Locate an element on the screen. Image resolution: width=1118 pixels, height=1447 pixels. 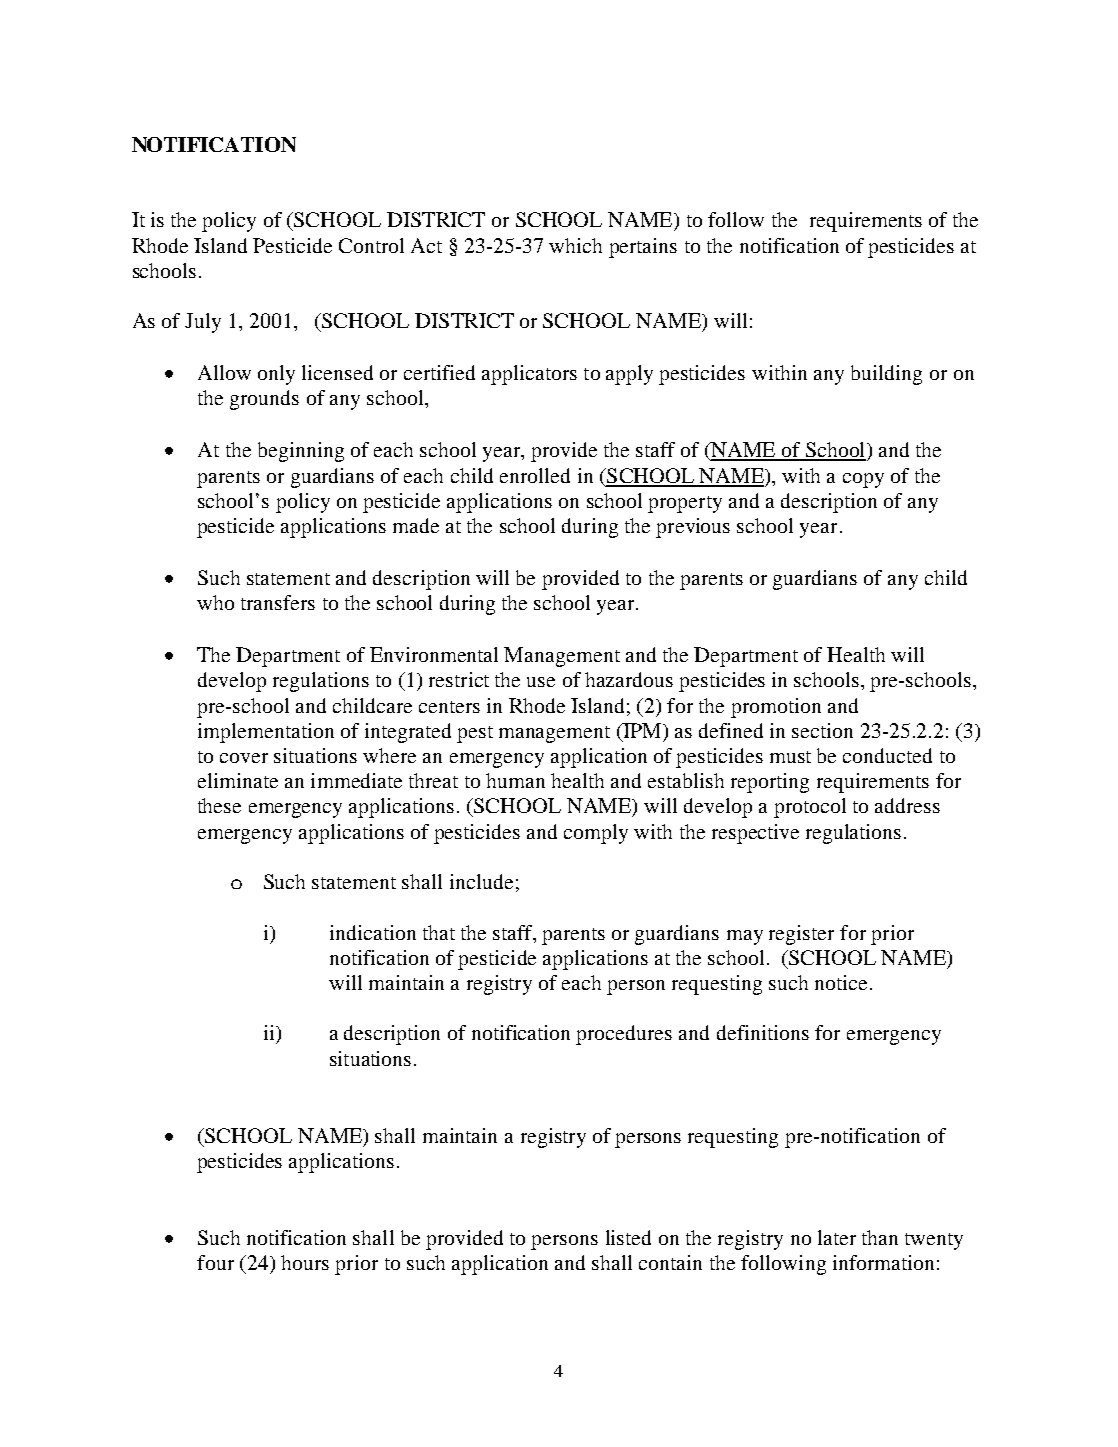
listed is located at coordinates (628, 1237).
